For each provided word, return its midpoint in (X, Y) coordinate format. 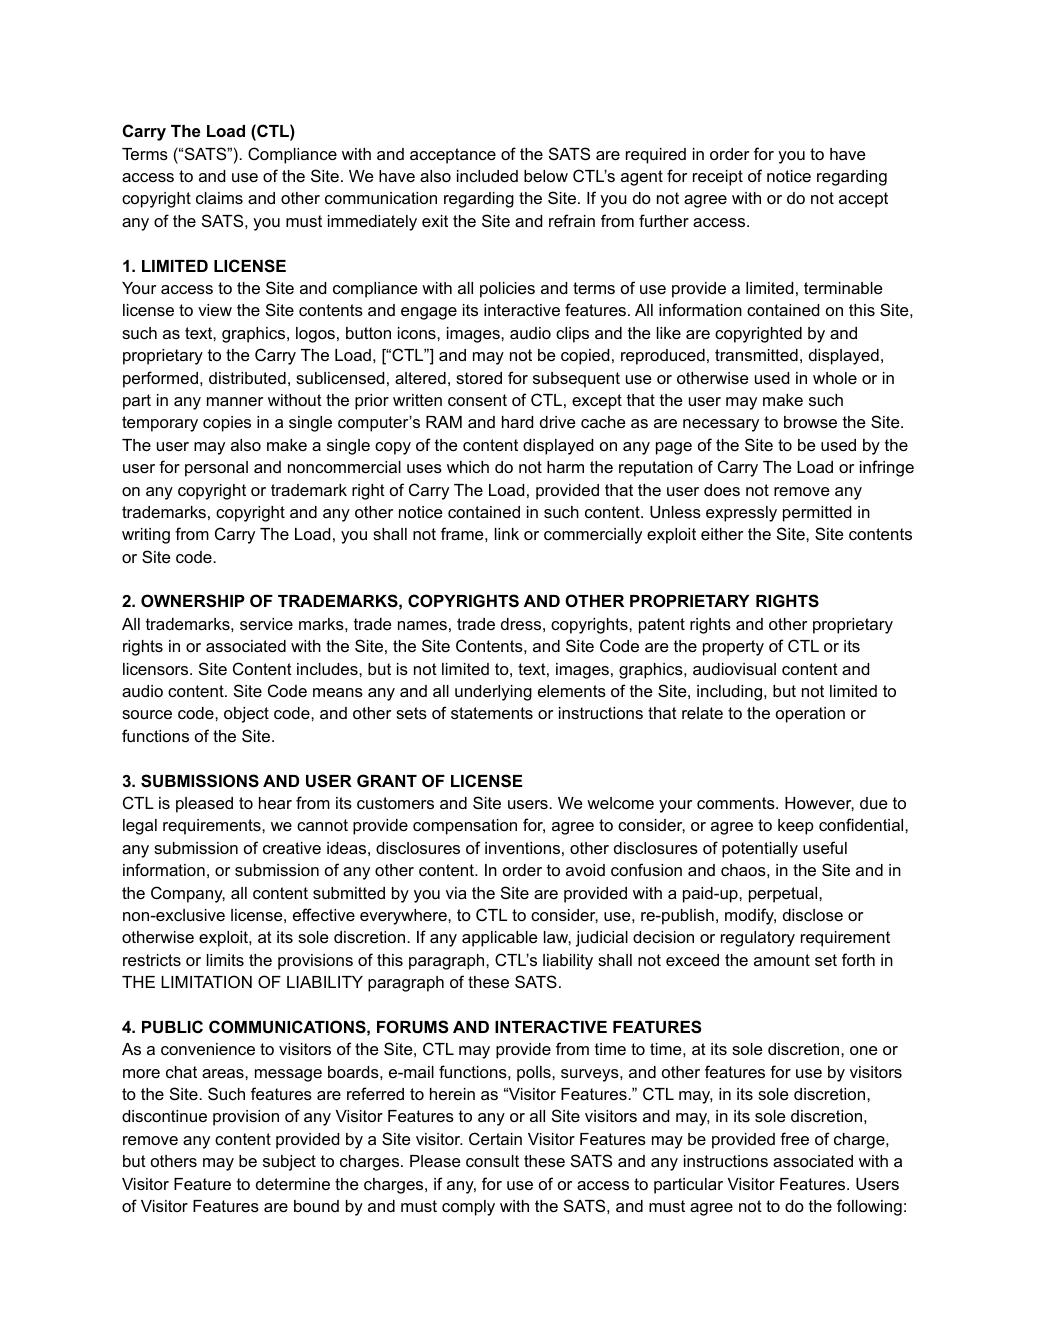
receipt (718, 178)
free (794, 1138)
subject (289, 1163)
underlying (493, 693)
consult (492, 1161)
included (487, 176)
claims (219, 198)
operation (810, 715)
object (246, 715)
